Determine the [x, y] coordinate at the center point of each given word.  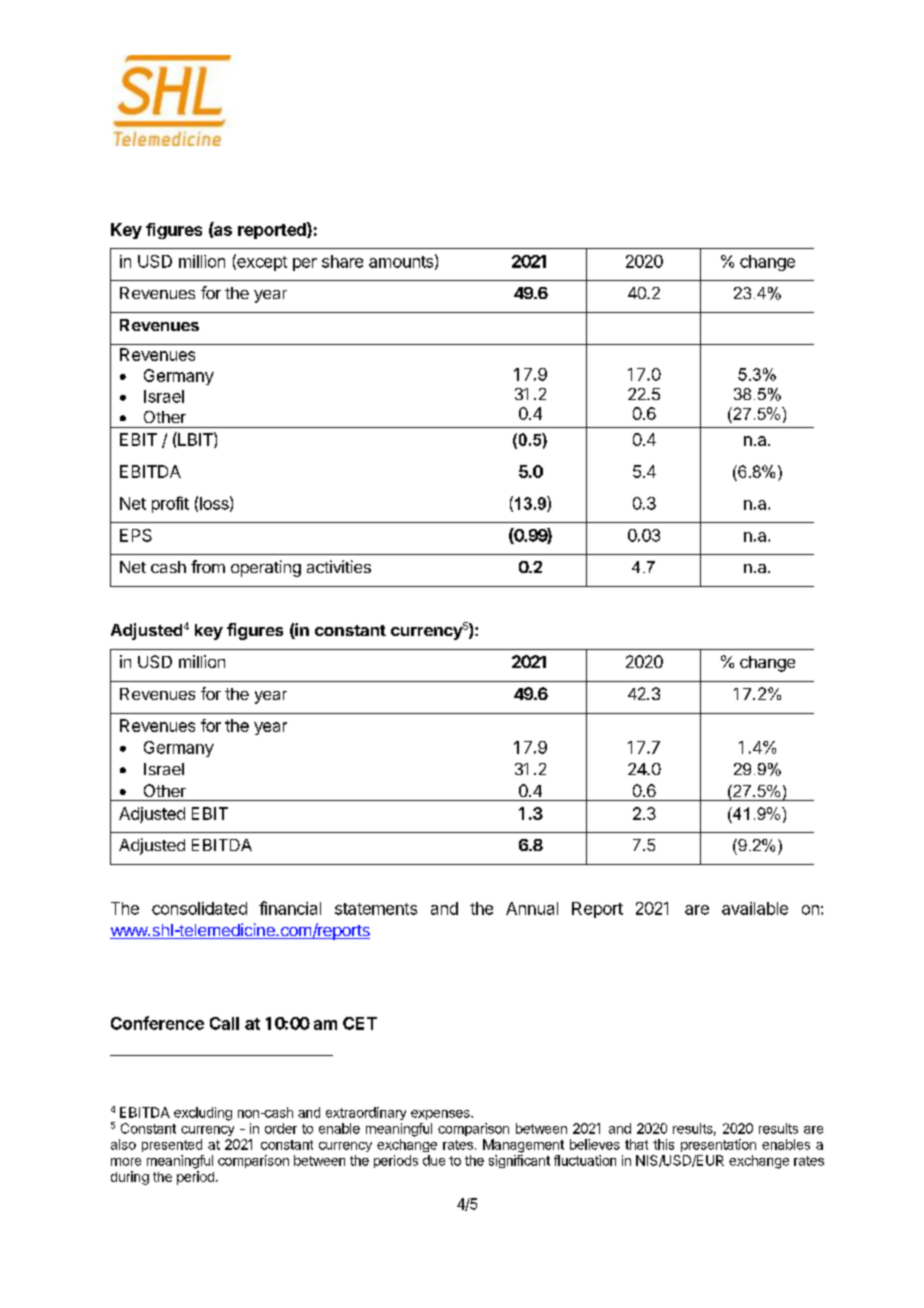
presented [172, 1145]
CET [360, 1023]
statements [376, 909]
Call [224, 1023]
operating [266, 568]
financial [290, 908]
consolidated [199, 908]
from [208, 566]
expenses [441, 1115]
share [342, 261]
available [755, 908]
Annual [532, 908]
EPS [136, 535]
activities [339, 566]
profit [170, 504]
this [663, 1144]
